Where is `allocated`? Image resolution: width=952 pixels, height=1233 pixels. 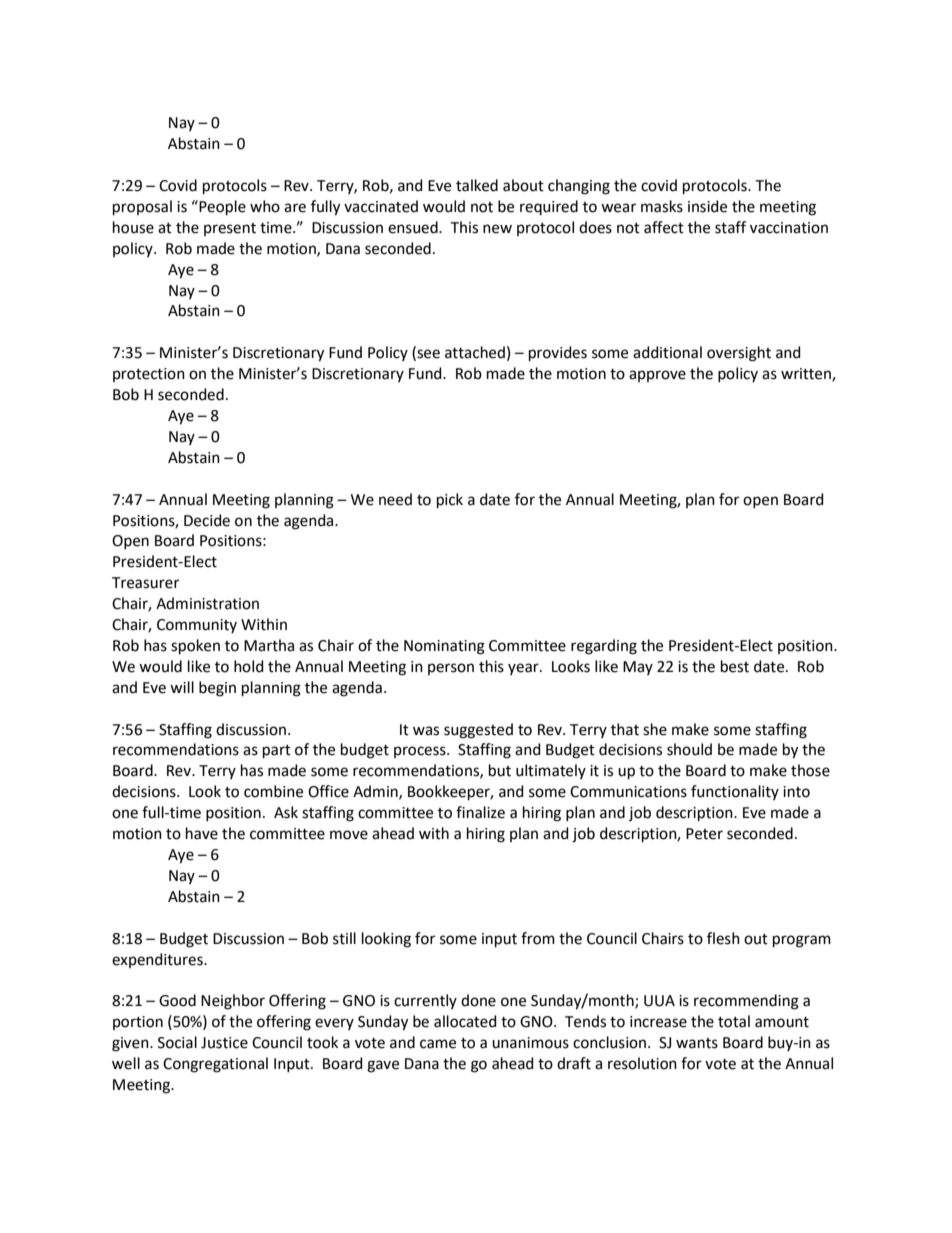 allocated is located at coordinates (465, 1021).
